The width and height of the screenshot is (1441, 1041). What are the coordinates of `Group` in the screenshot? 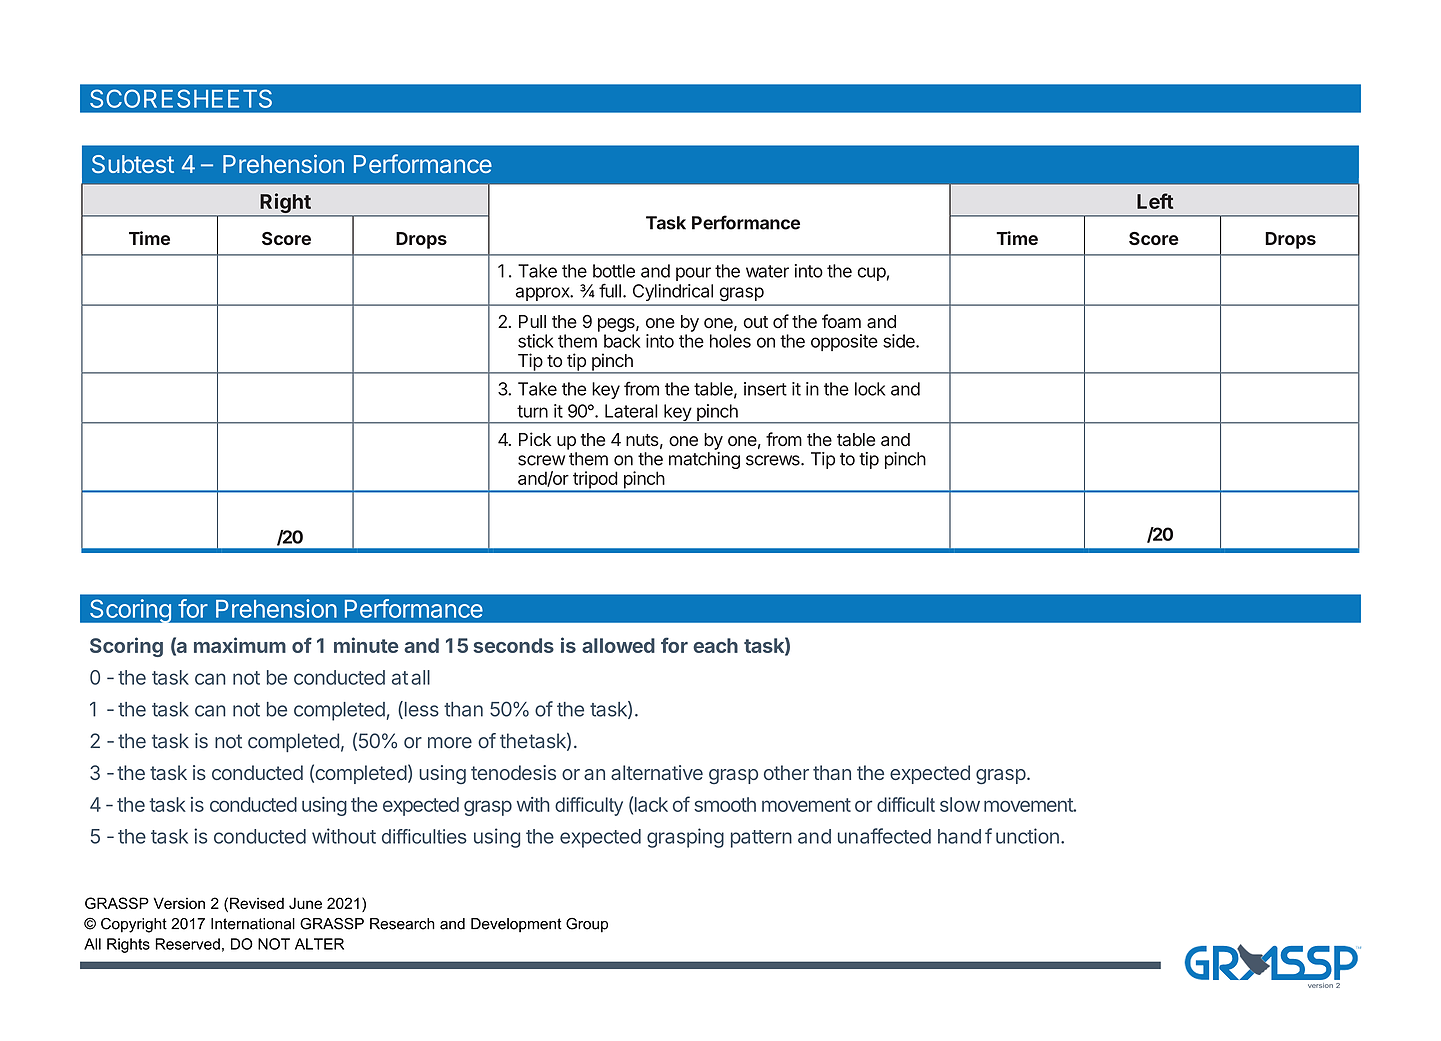 It's located at (587, 925).
